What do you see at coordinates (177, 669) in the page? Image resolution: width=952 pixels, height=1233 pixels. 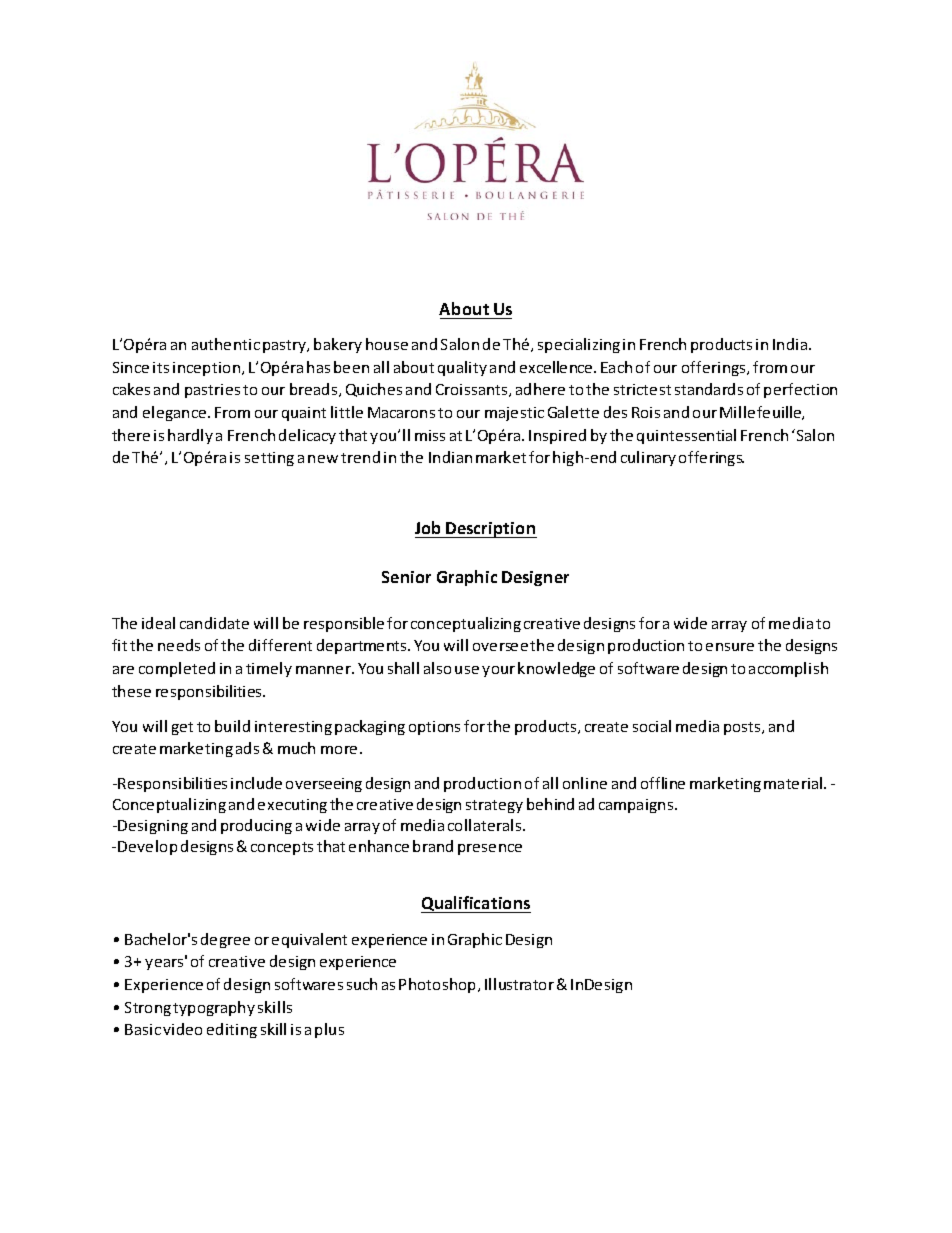 I see `completed` at bounding box center [177, 669].
